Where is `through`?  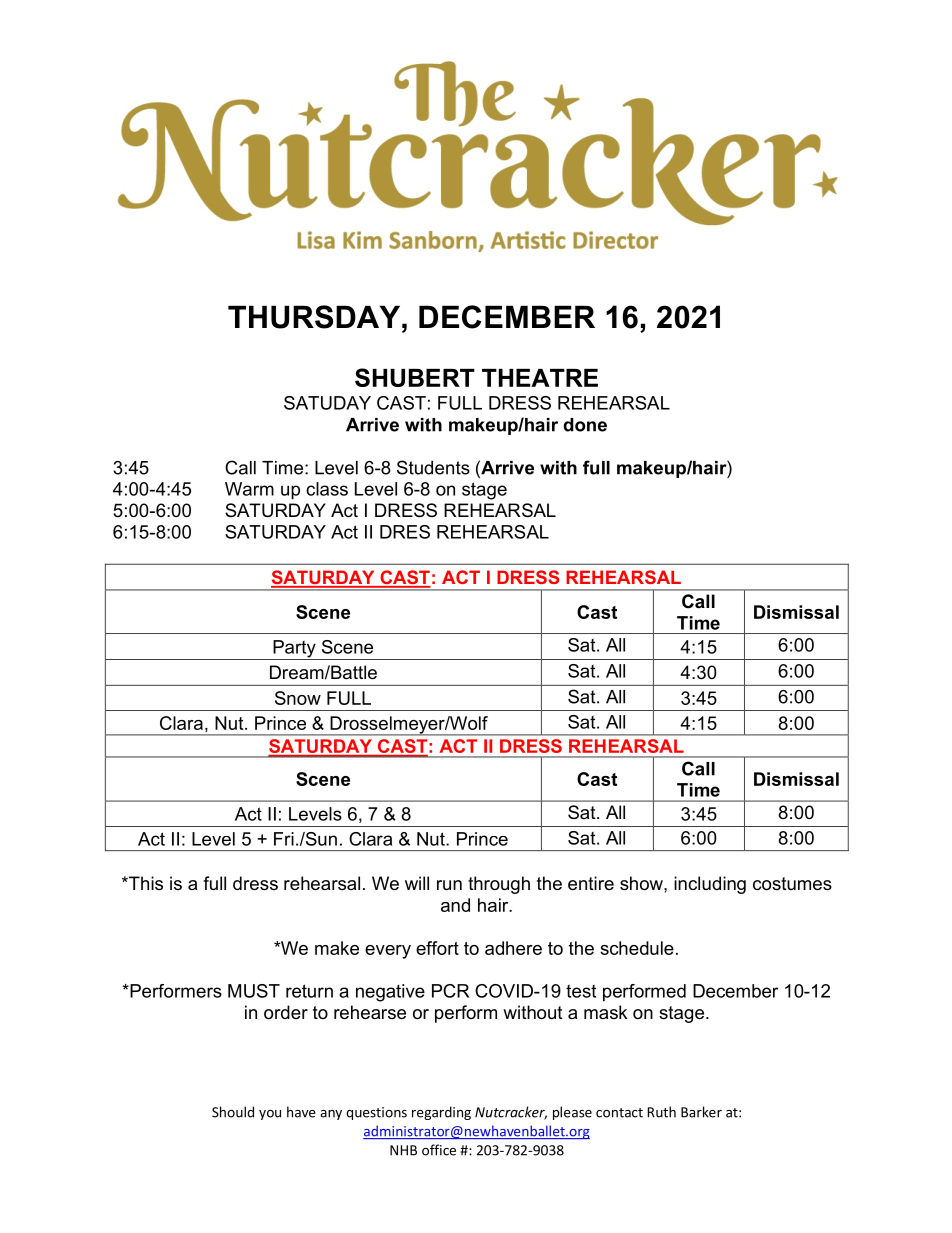 through is located at coordinates (499, 885).
